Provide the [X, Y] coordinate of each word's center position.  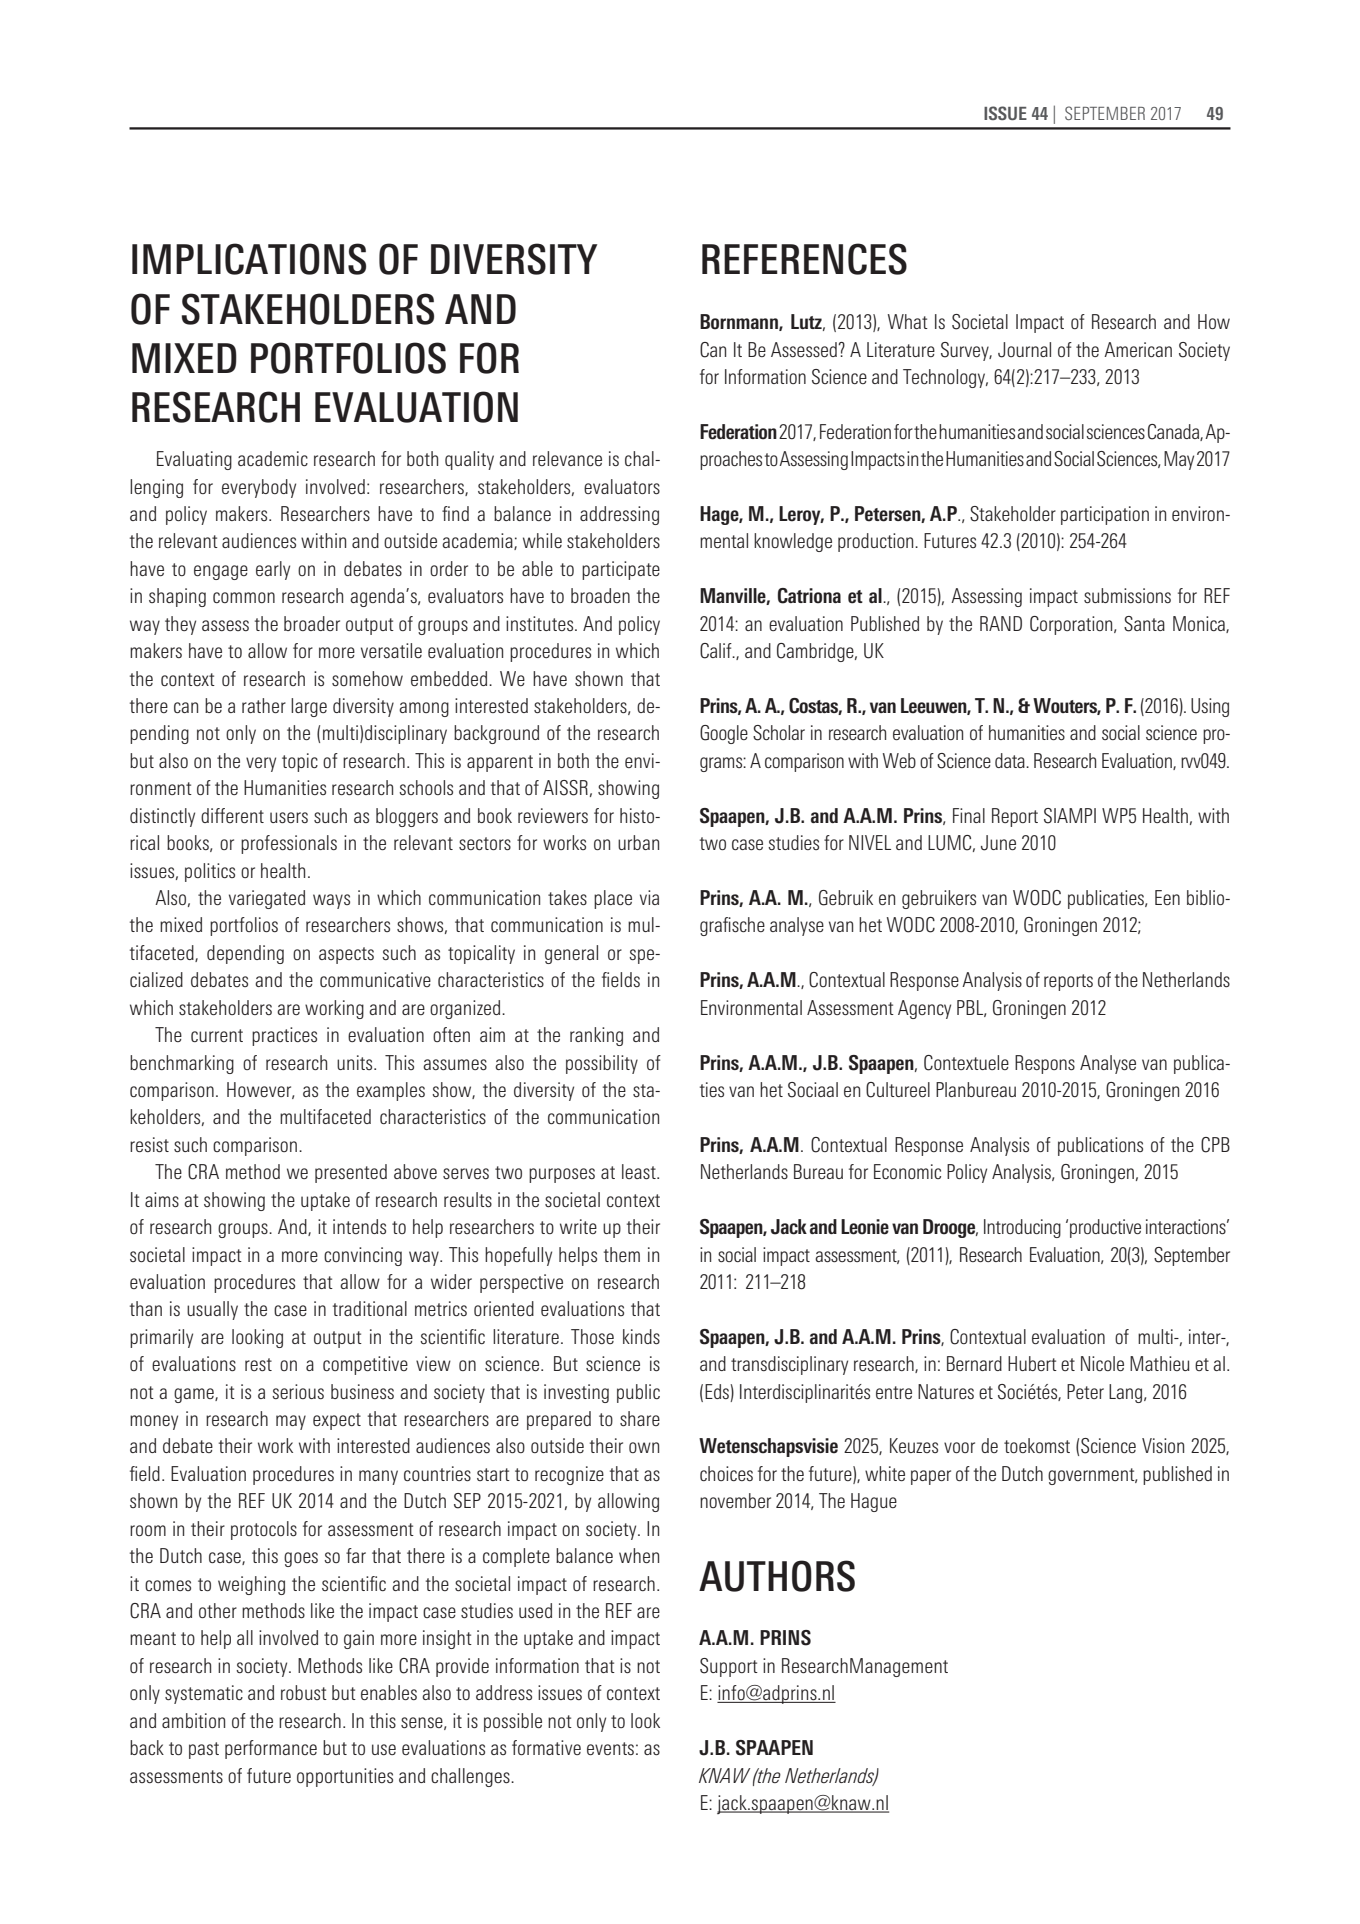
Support [729, 1667]
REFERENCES [804, 259]
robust [304, 1692]
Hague [874, 1502]
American [1138, 349]
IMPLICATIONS [249, 259]
